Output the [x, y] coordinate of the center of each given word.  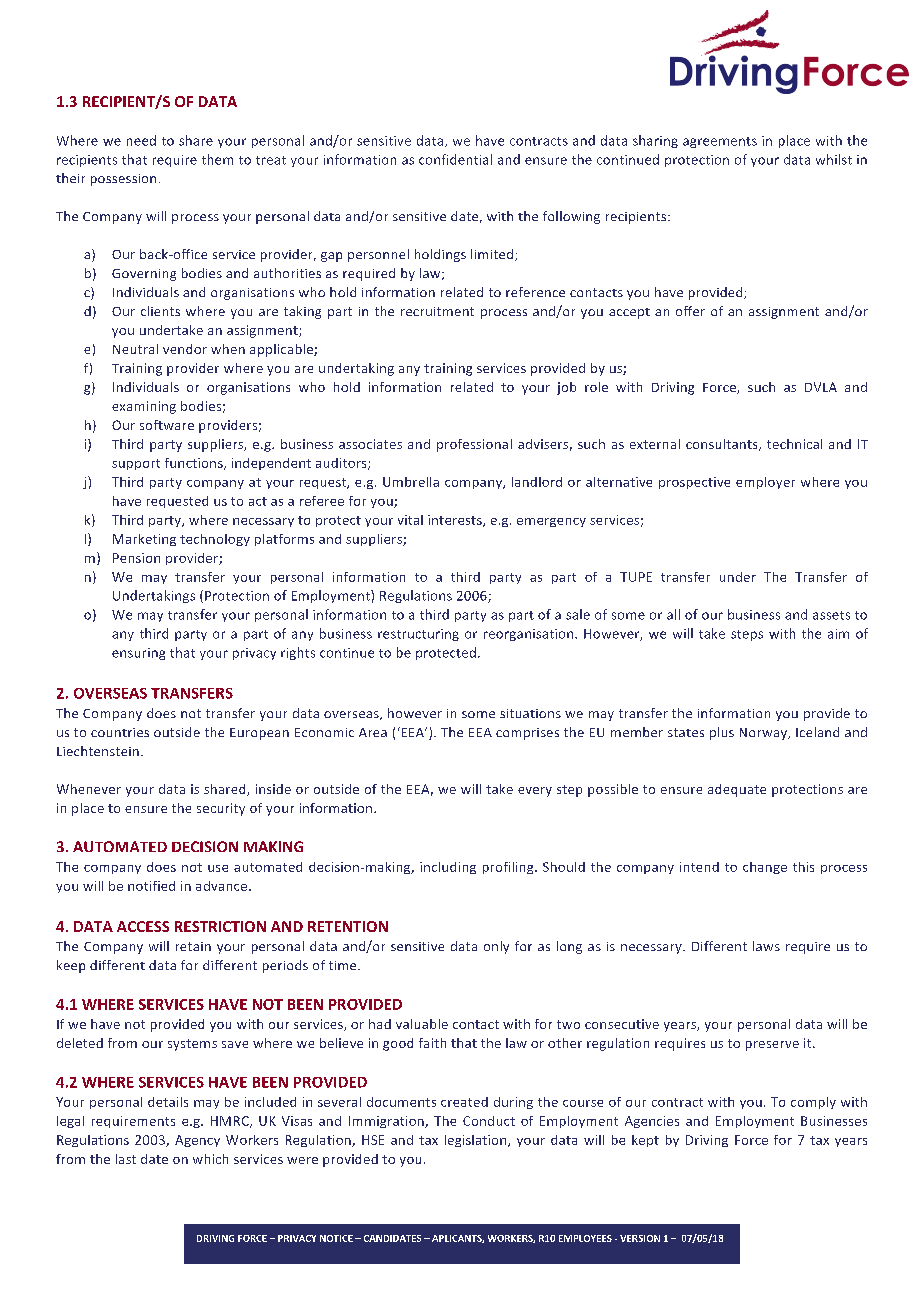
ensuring [138, 654]
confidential [455, 159]
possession [123, 180]
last [126, 1159]
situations [530, 713]
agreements [720, 142]
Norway [765, 734]
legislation [477, 1141]
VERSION [640, 1238]
